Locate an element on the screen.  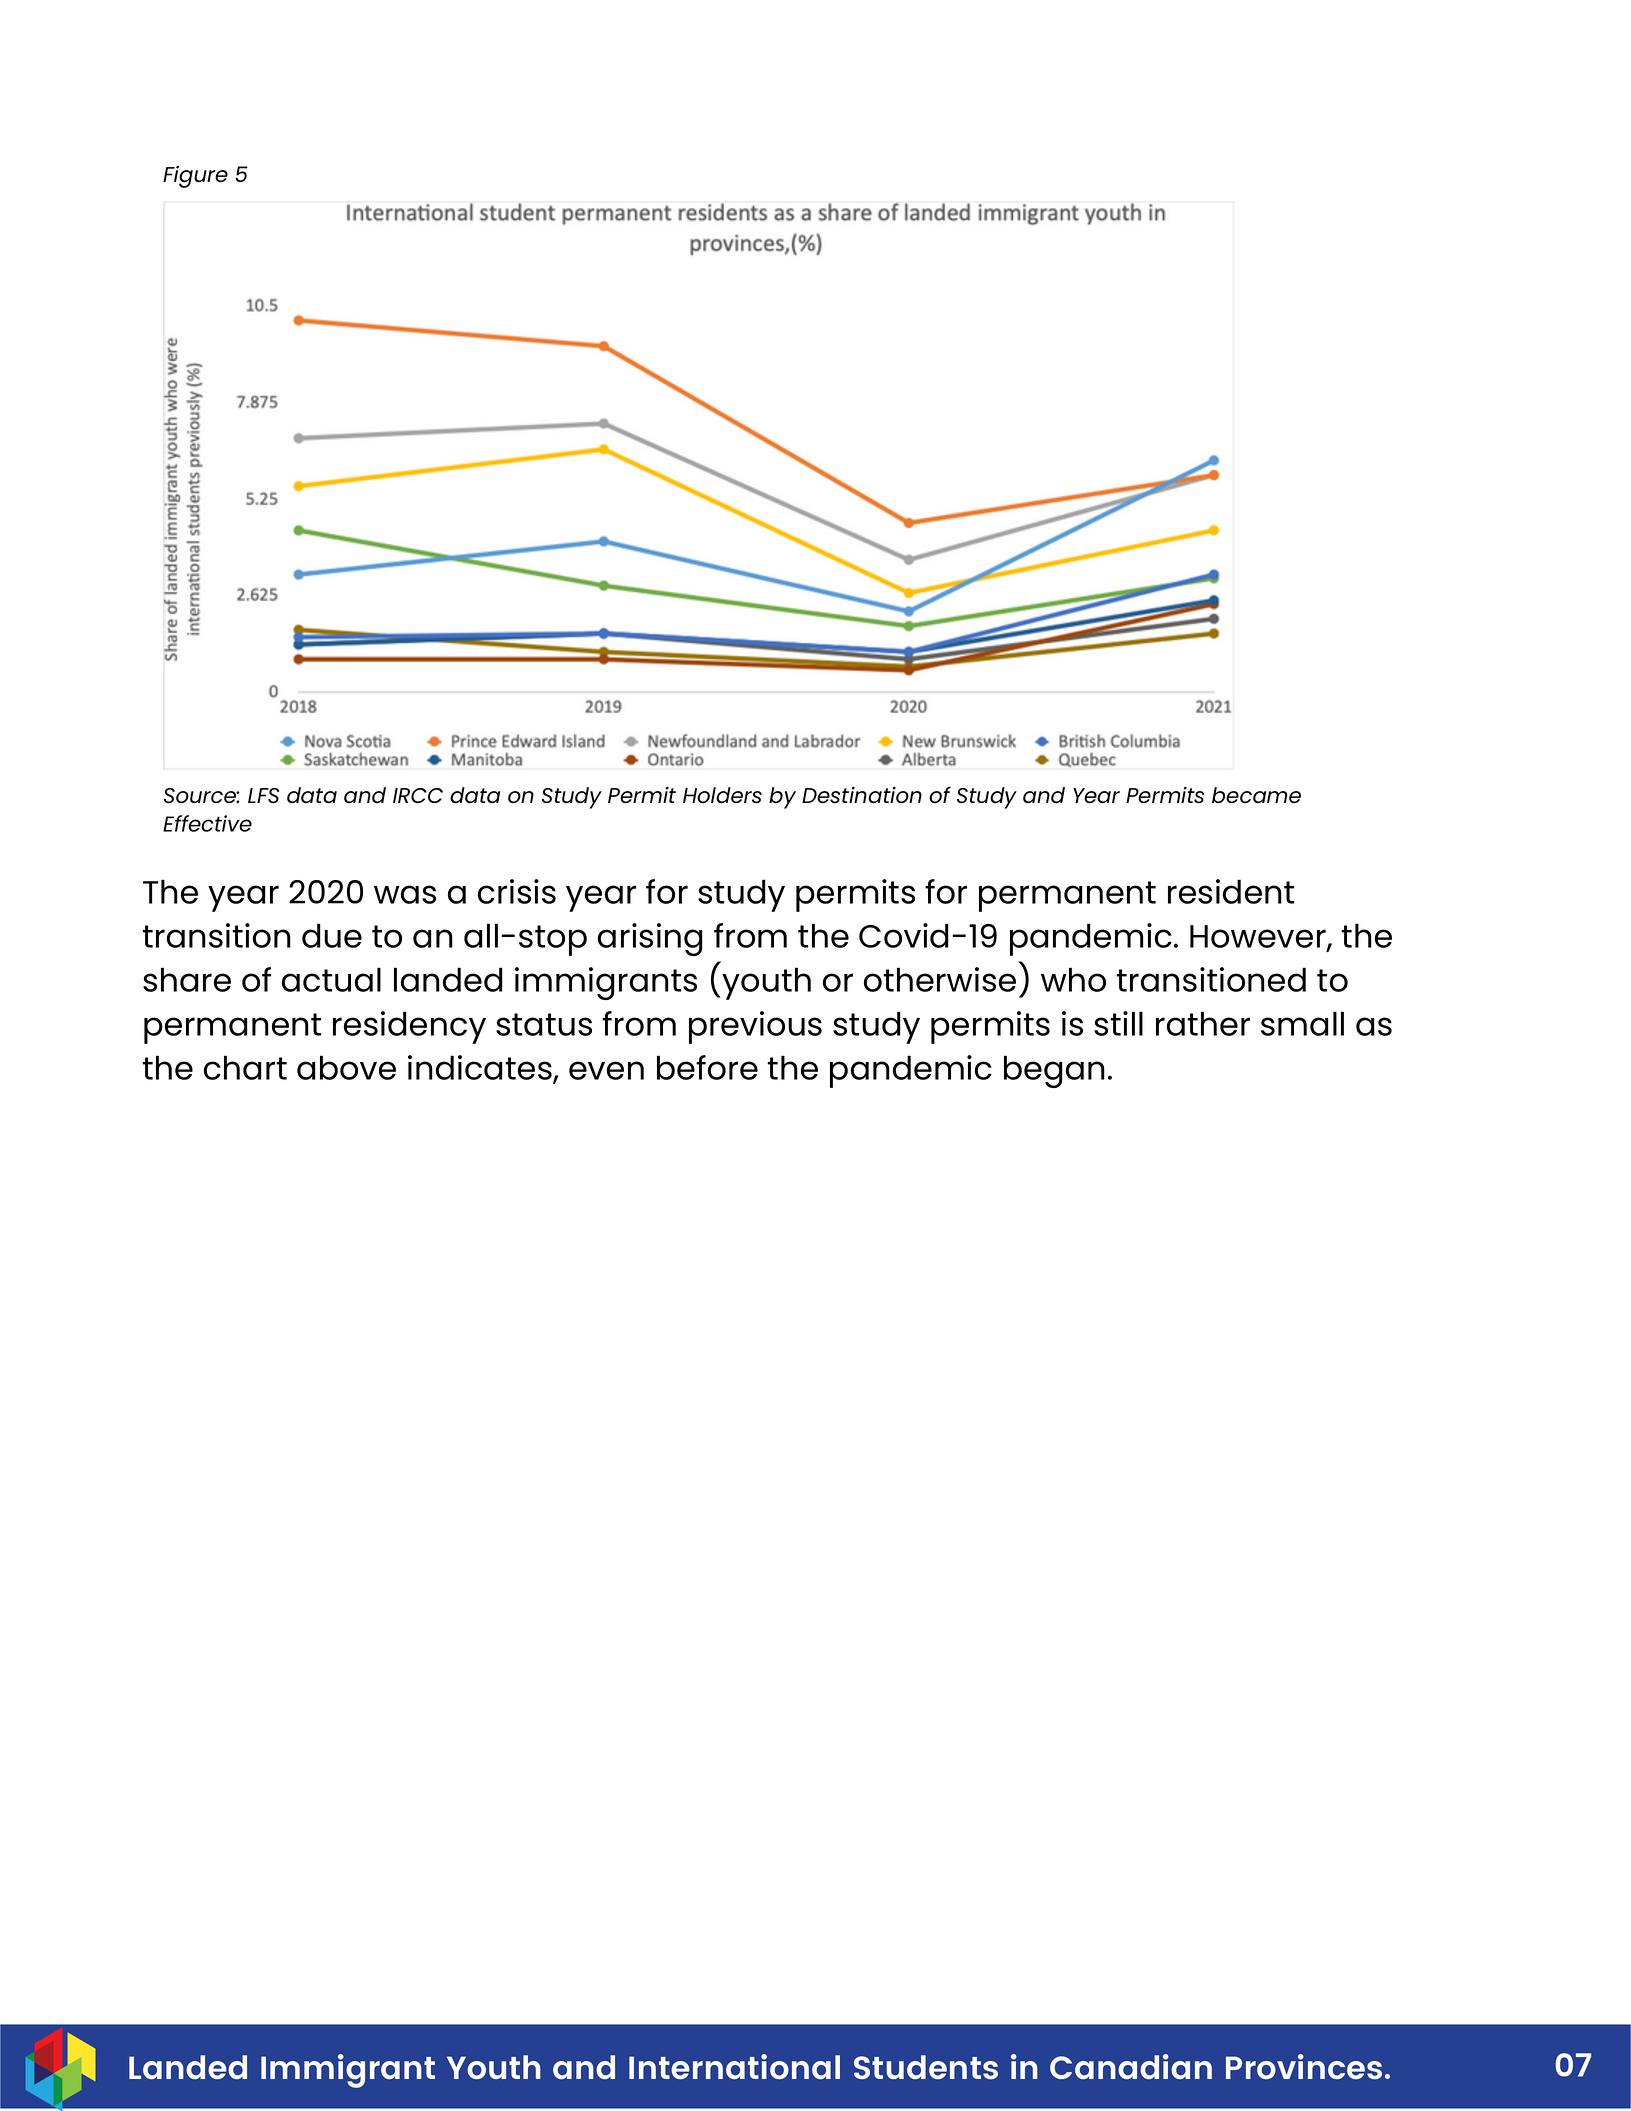
became is located at coordinates (1256, 795).
